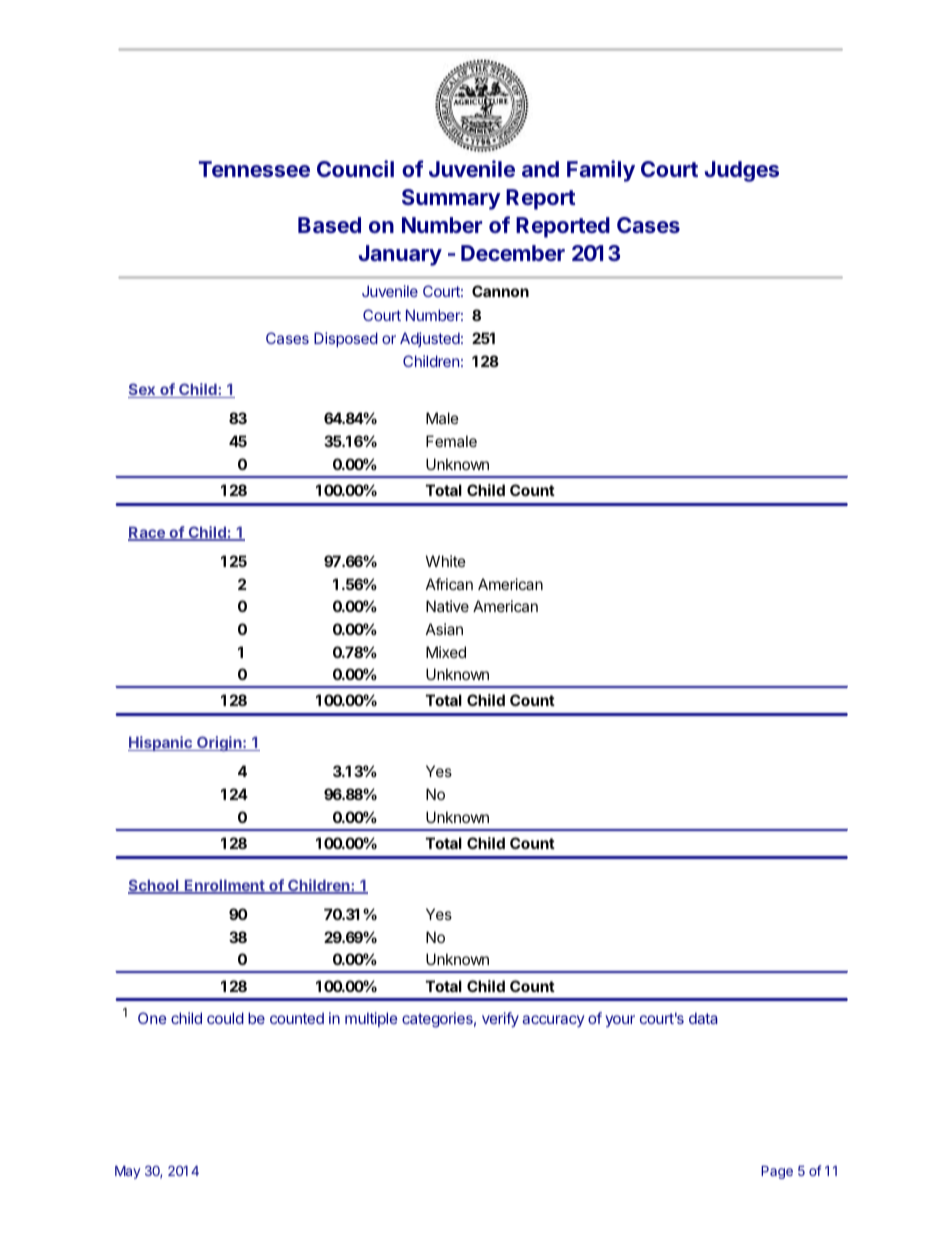 Image resolution: width=952 pixels, height=1233 pixels. I want to click on Cannon, so click(500, 291).
